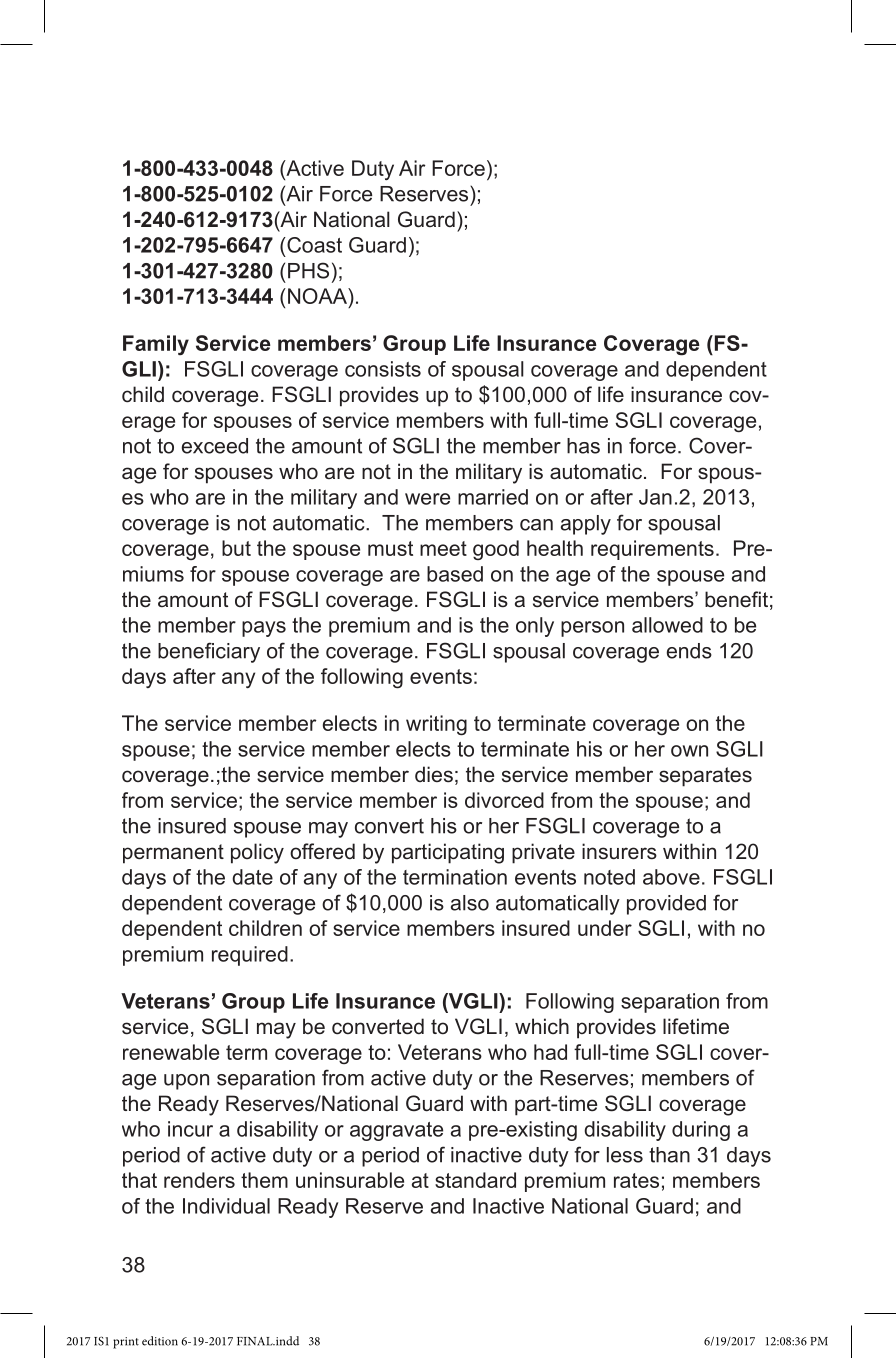 The width and height of the image is (896, 1358). Describe the element at coordinates (156, 345) in the image. I see `Family` at that location.
